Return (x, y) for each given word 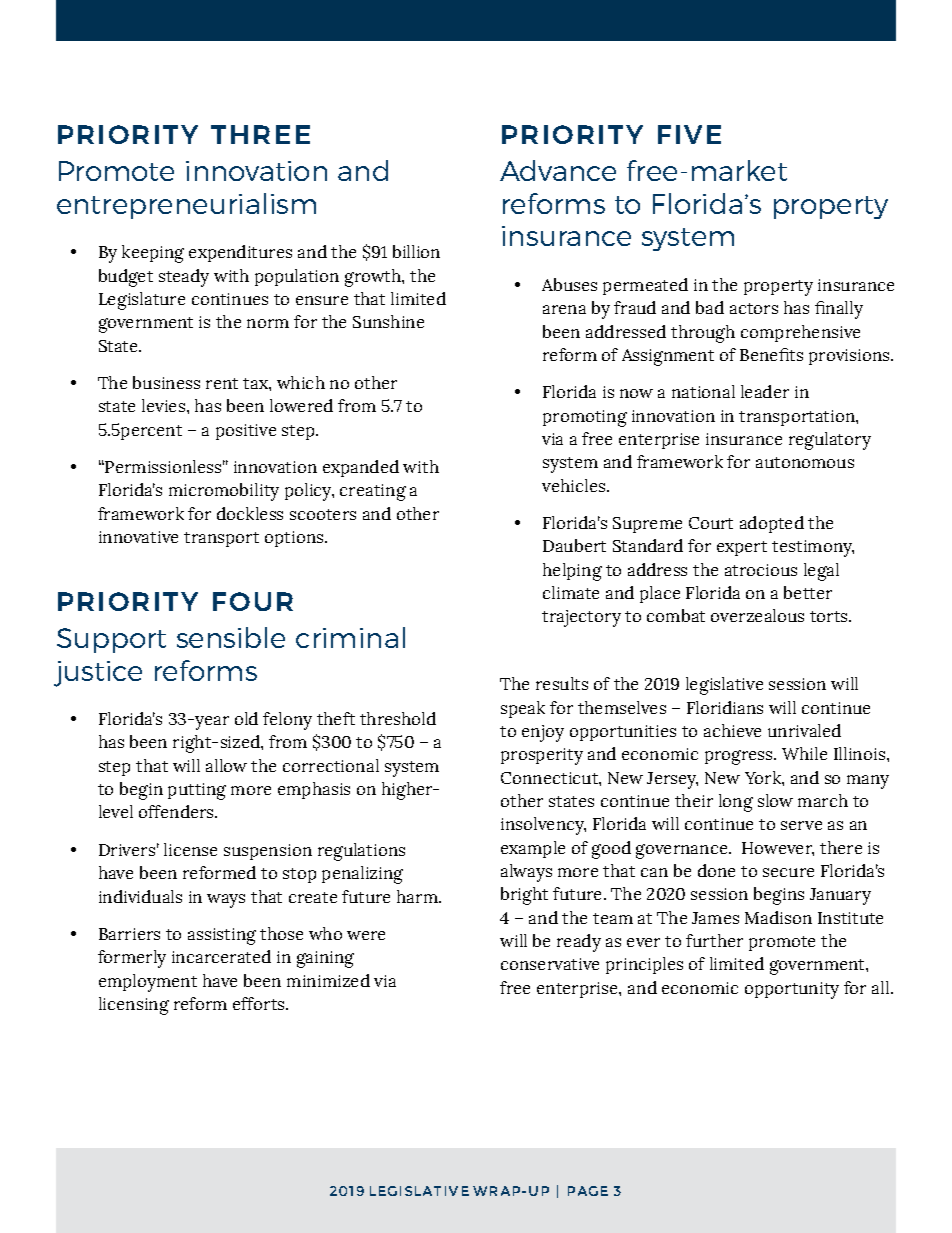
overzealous (757, 615)
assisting (222, 936)
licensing (134, 1006)
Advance (558, 170)
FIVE (689, 134)
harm (418, 896)
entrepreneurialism (186, 206)
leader (765, 391)
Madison (778, 917)
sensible (231, 637)
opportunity (792, 990)
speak (523, 709)
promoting (585, 418)
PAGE (588, 1191)
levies (165, 405)
